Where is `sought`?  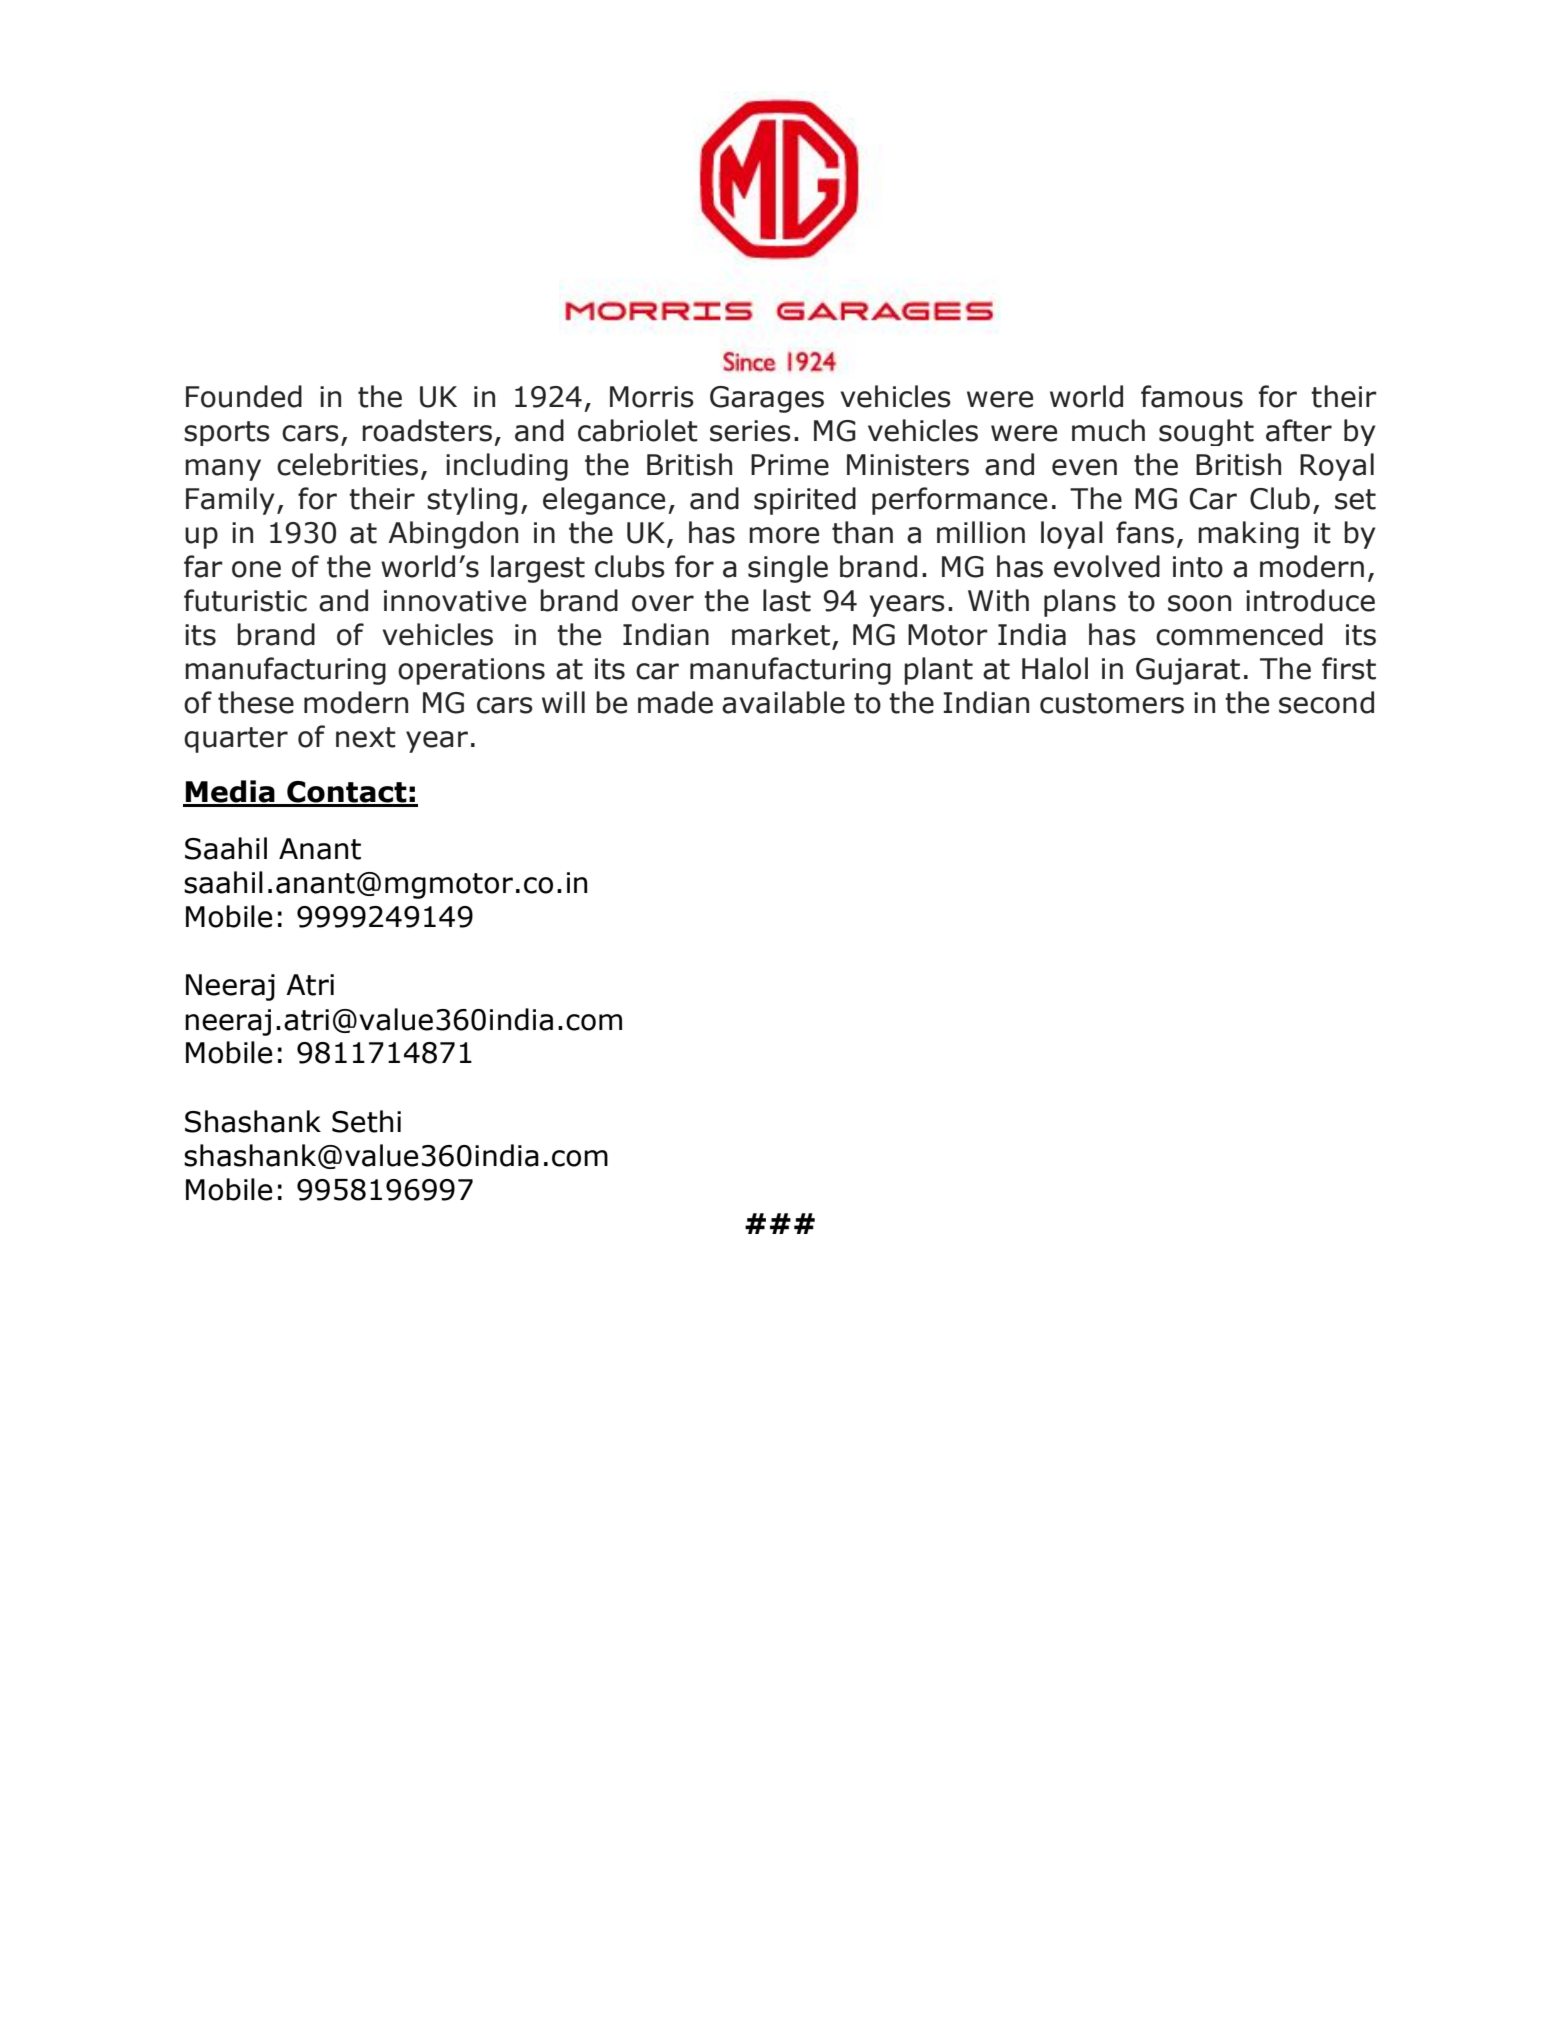
sought is located at coordinates (1206, 432).
